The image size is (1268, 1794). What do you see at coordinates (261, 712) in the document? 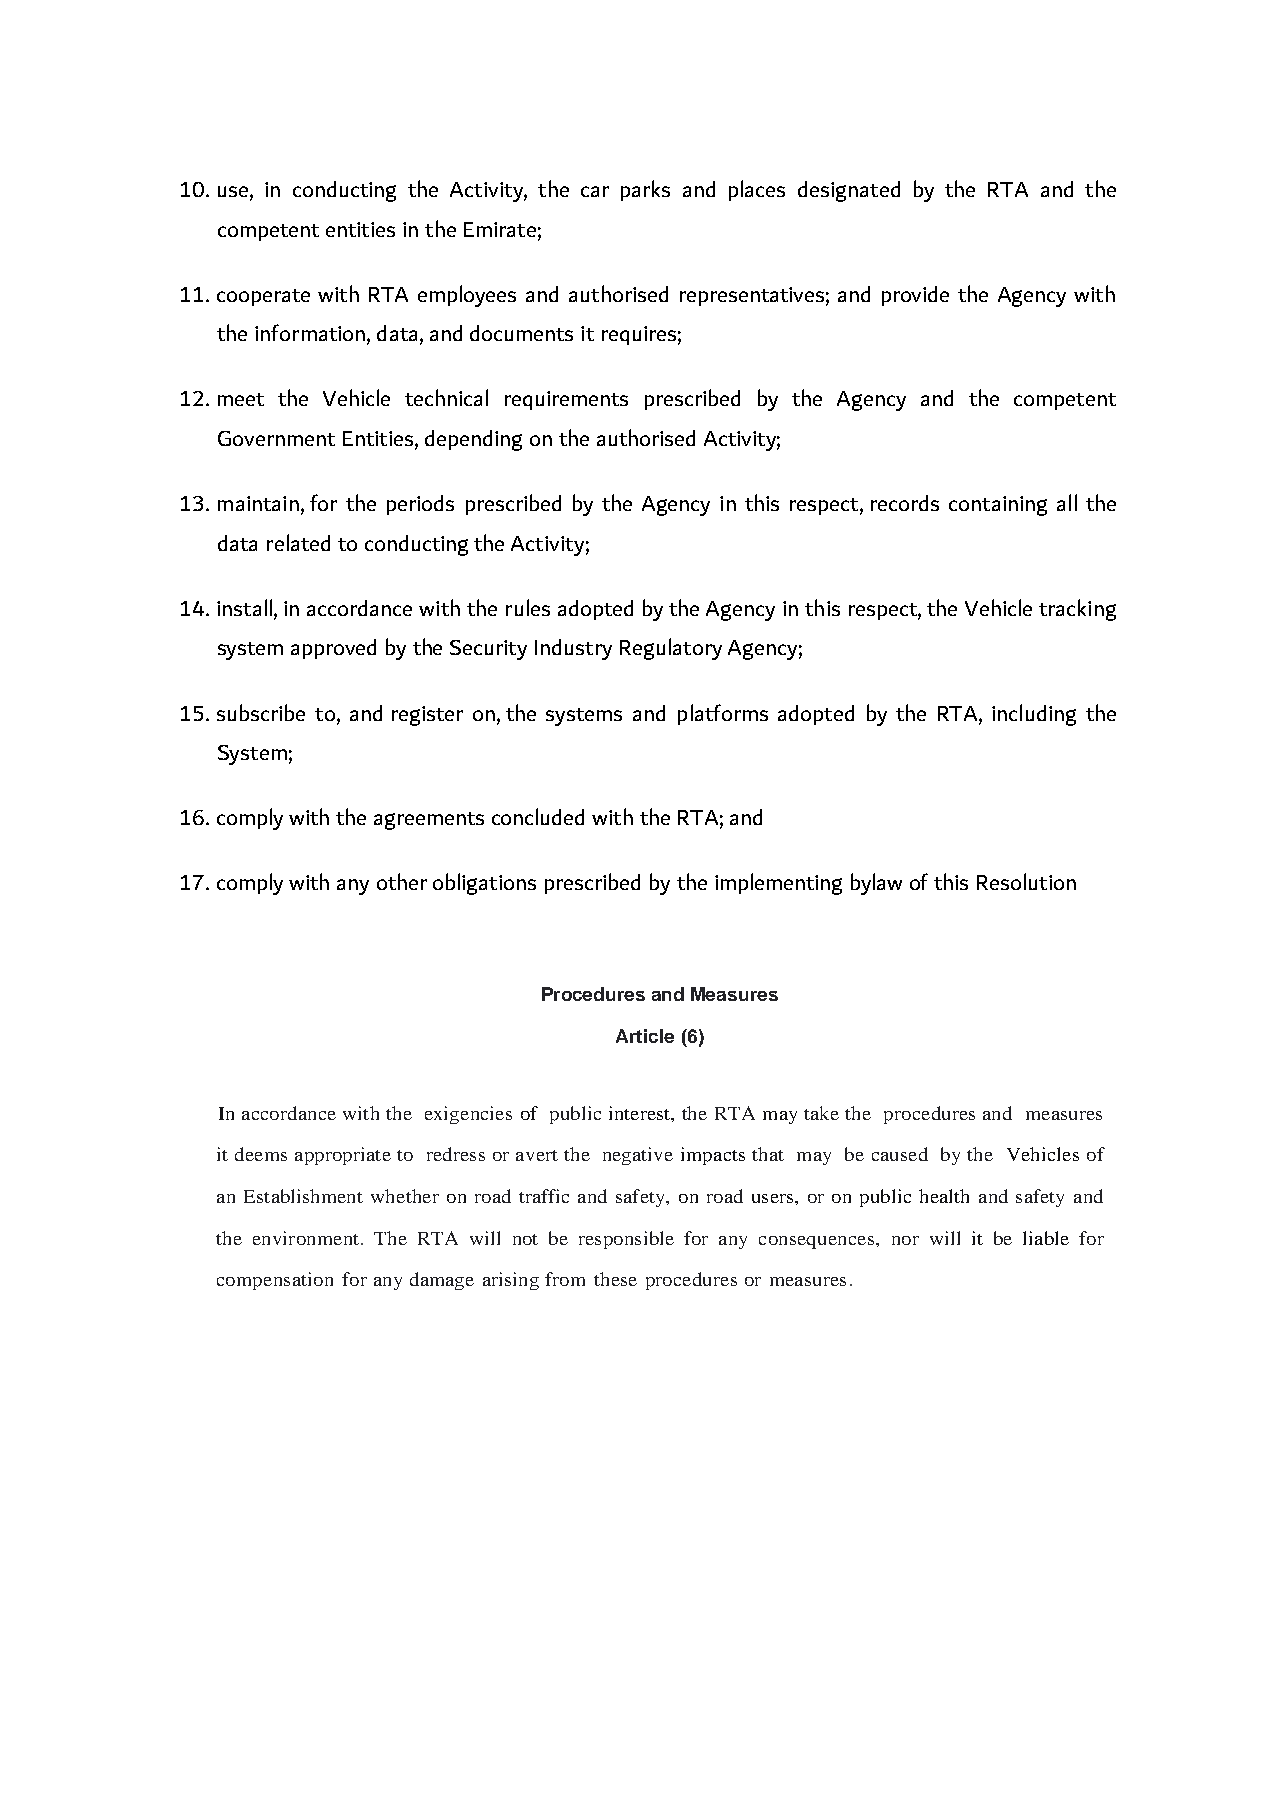
I see `subscribe` at bounding box center [261, 712].
